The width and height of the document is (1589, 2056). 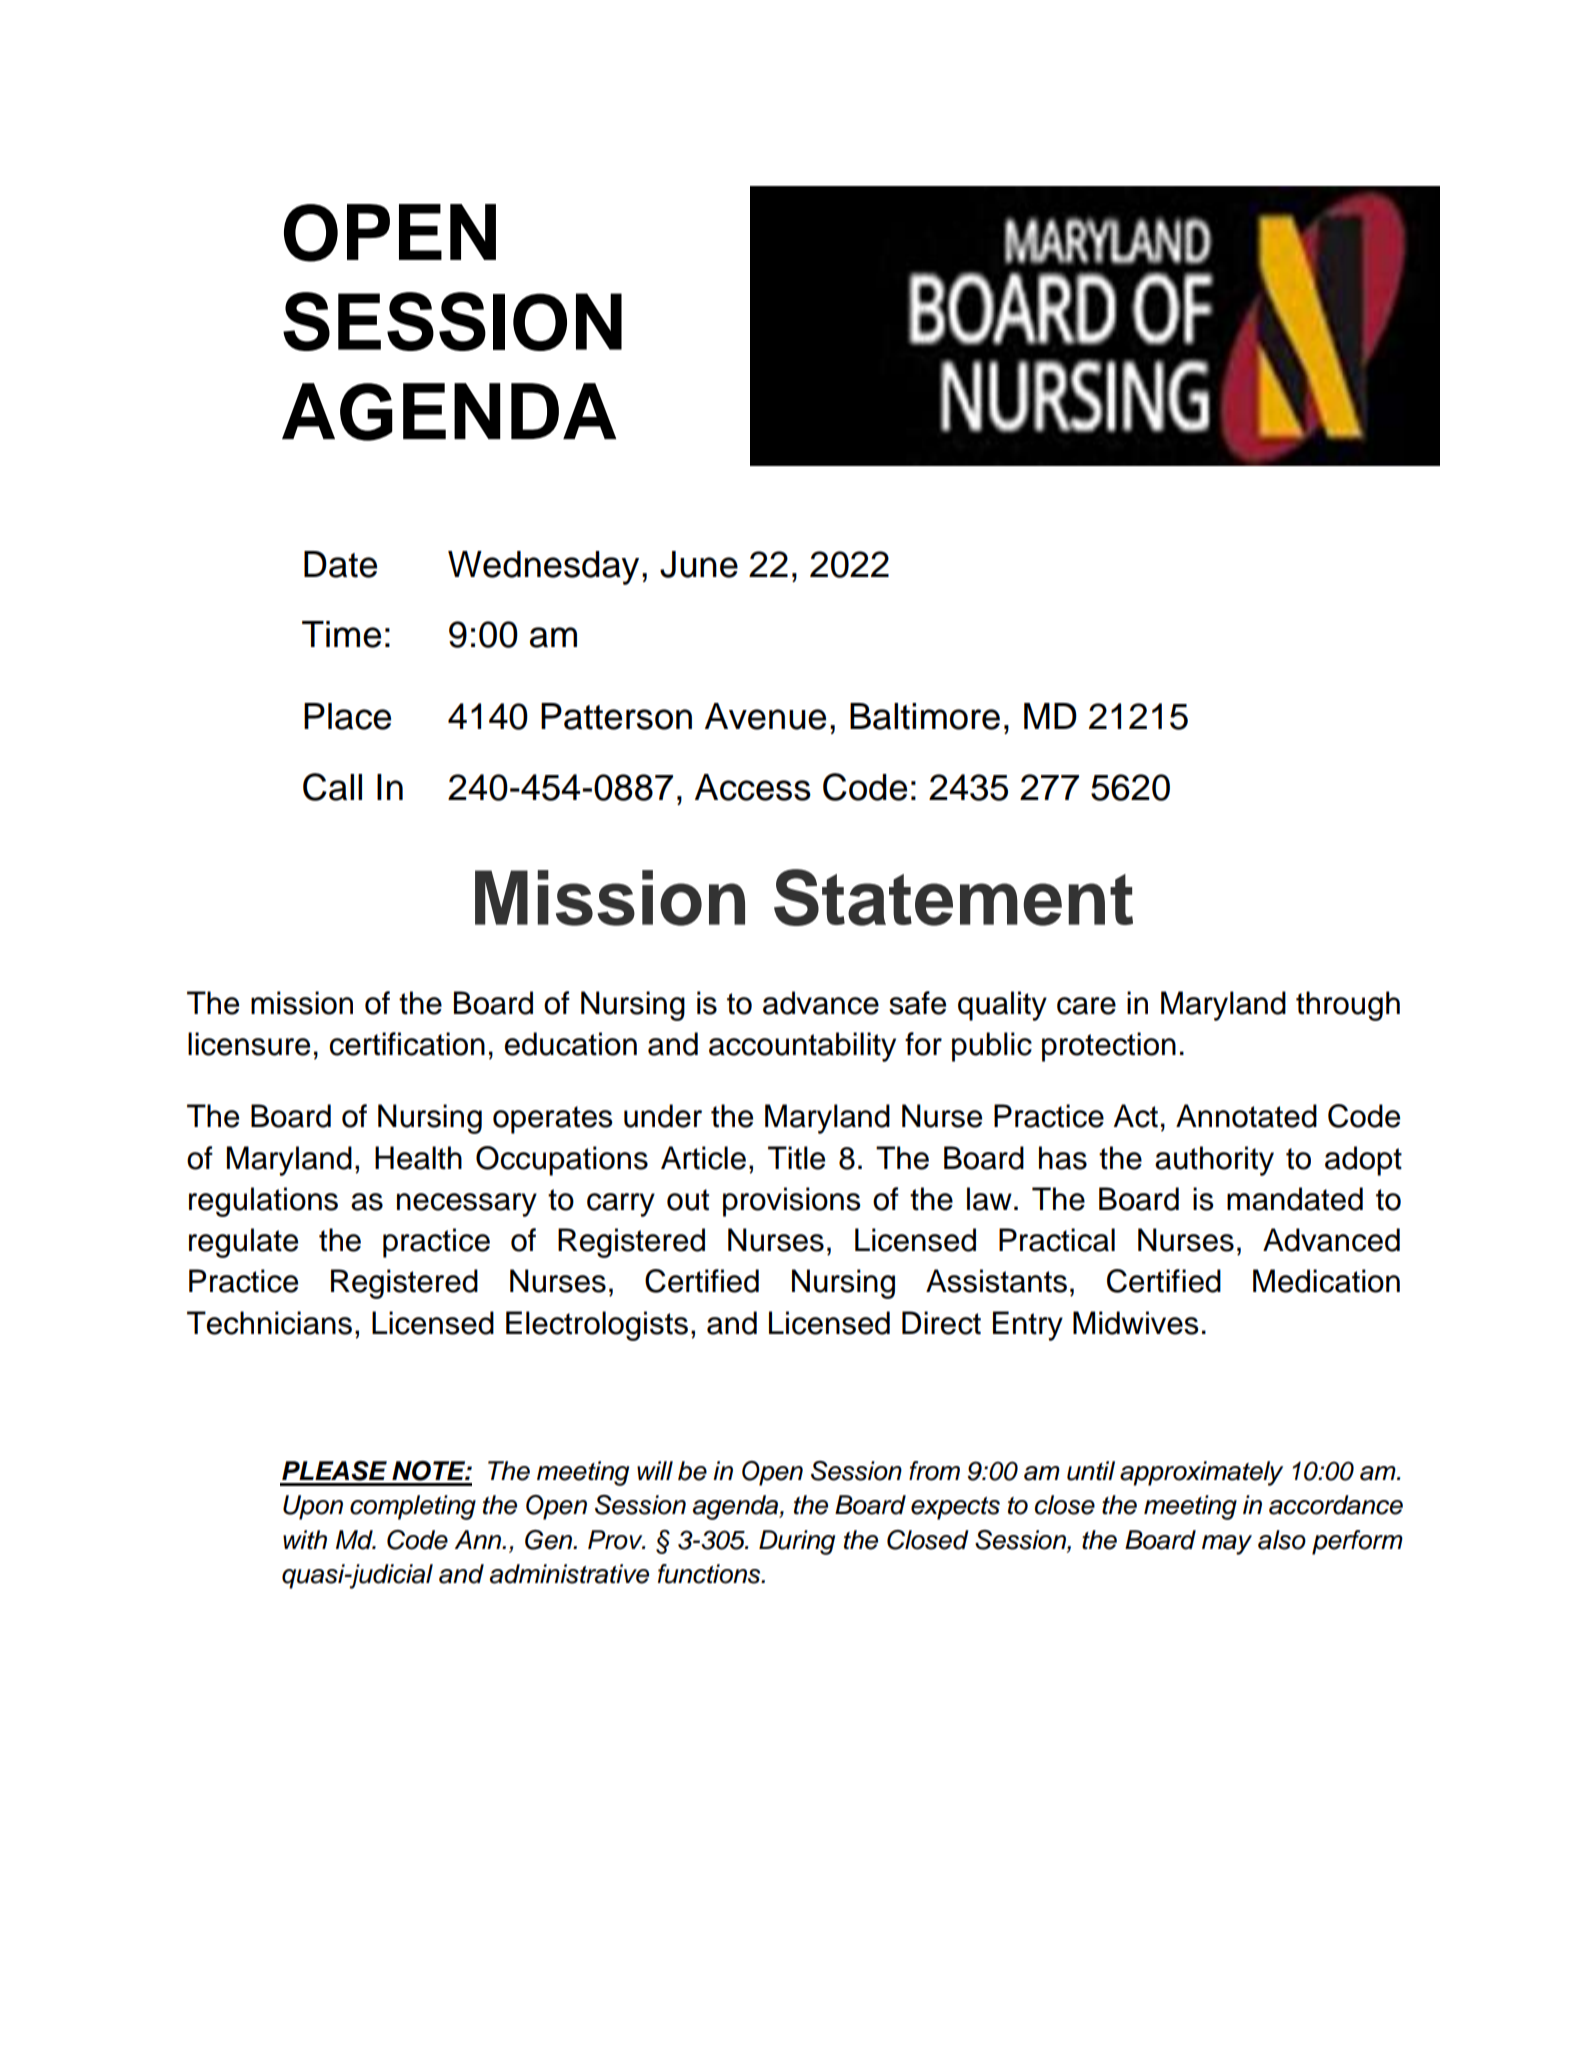 I want to click on Call, so click(x=332, y=787).
